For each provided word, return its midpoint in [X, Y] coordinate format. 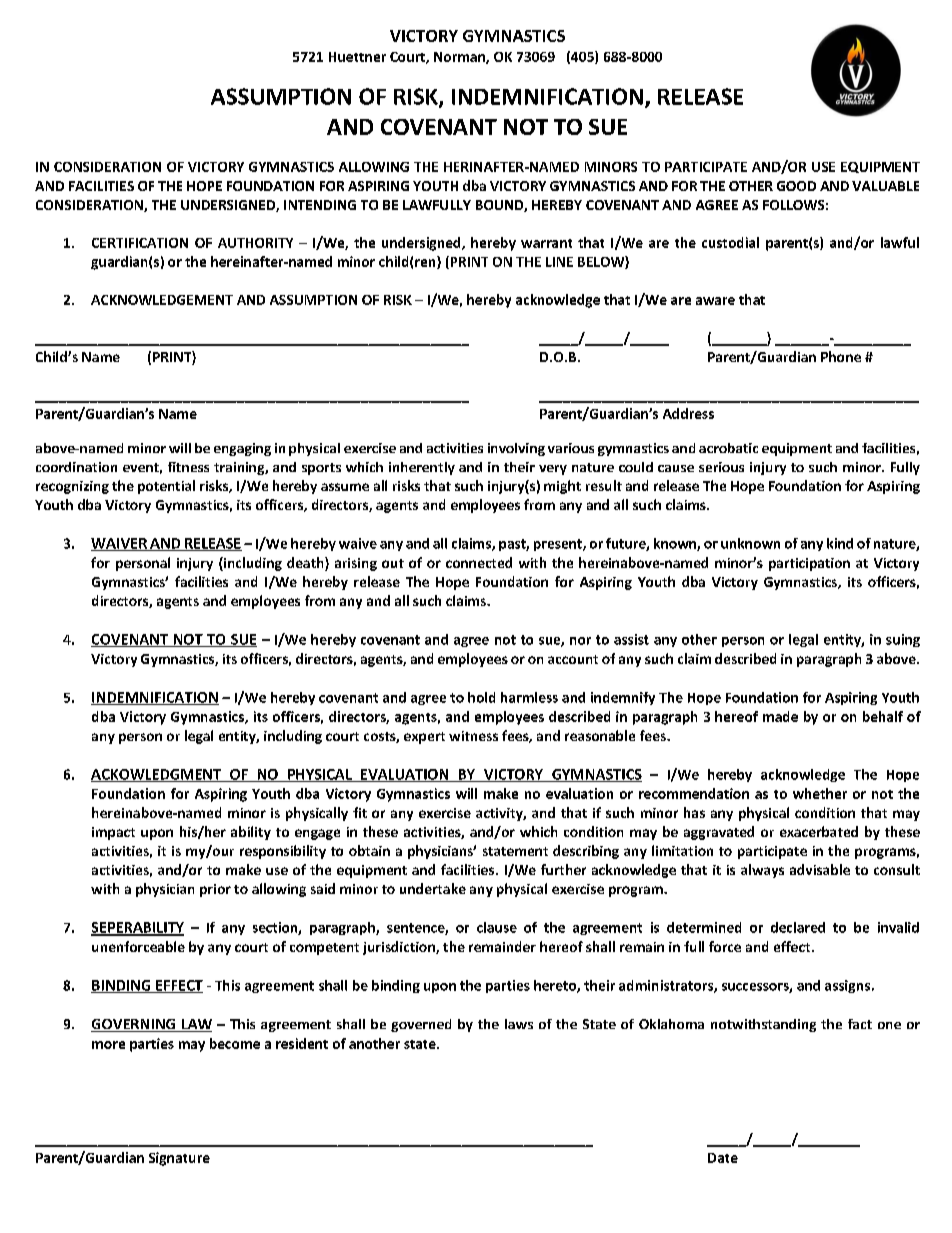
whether [820, 793]
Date [723, 1158]
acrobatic [728, 448]
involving [516, 449]
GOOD [796, 186]
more [108, 1045]
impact [113, 833]
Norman [460, 58]
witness [473, 736]
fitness [188, 467]
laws [519, 1024]
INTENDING [320, 205]
